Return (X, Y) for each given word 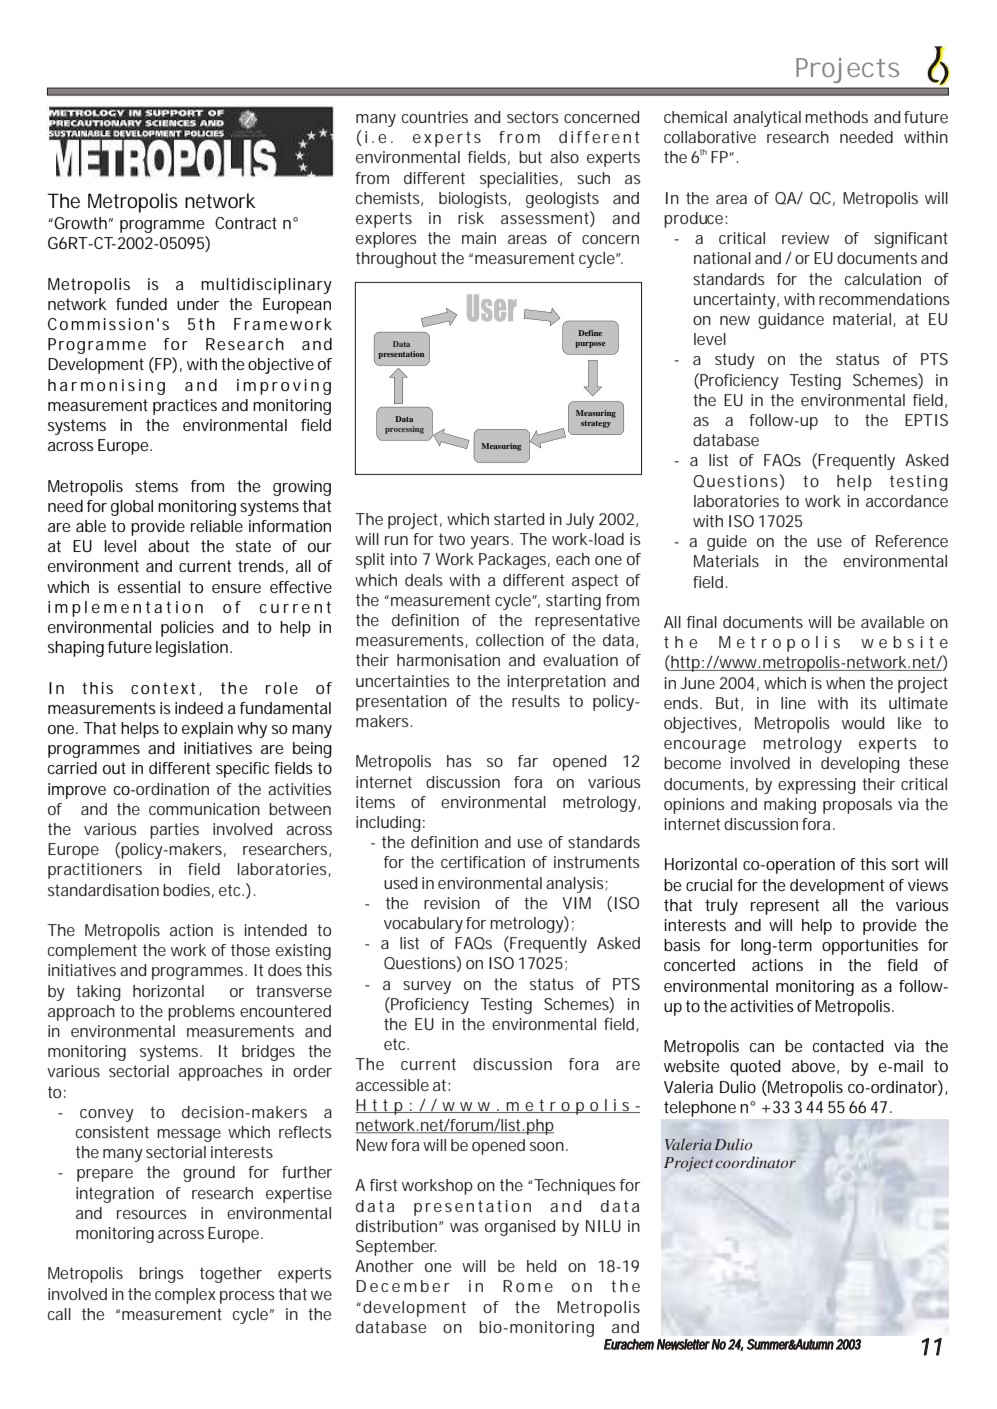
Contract (246, 223)
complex (185, 1296)
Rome (528, 1286)
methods (836, 117)
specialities (520, 180)
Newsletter (683, 1345)
